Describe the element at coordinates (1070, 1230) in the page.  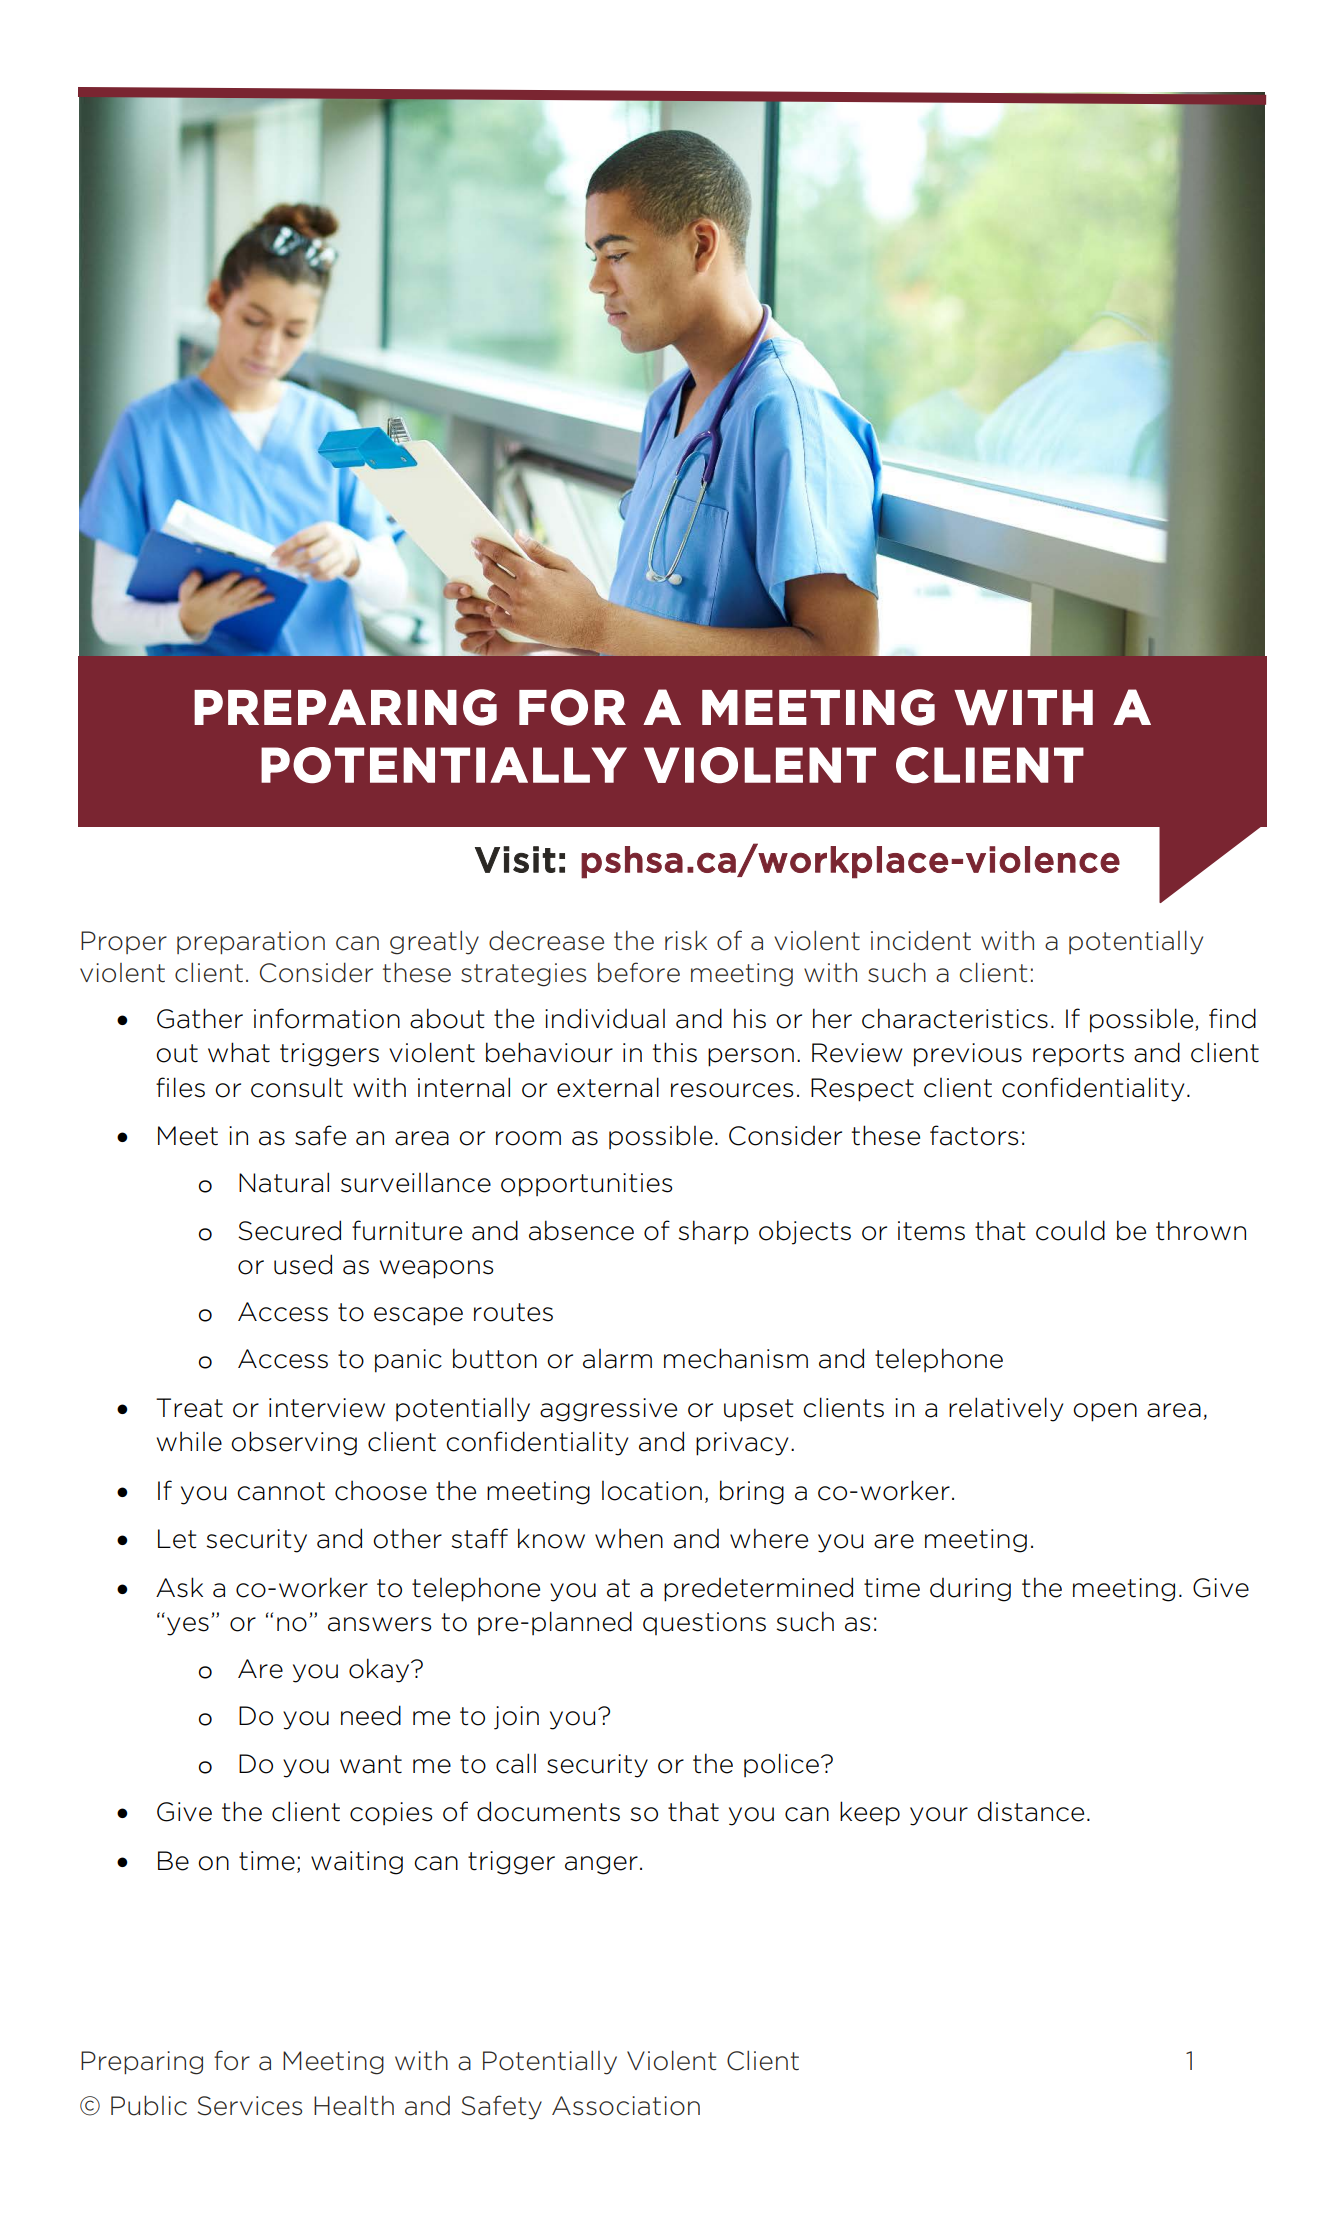
I see `could` at that location.
